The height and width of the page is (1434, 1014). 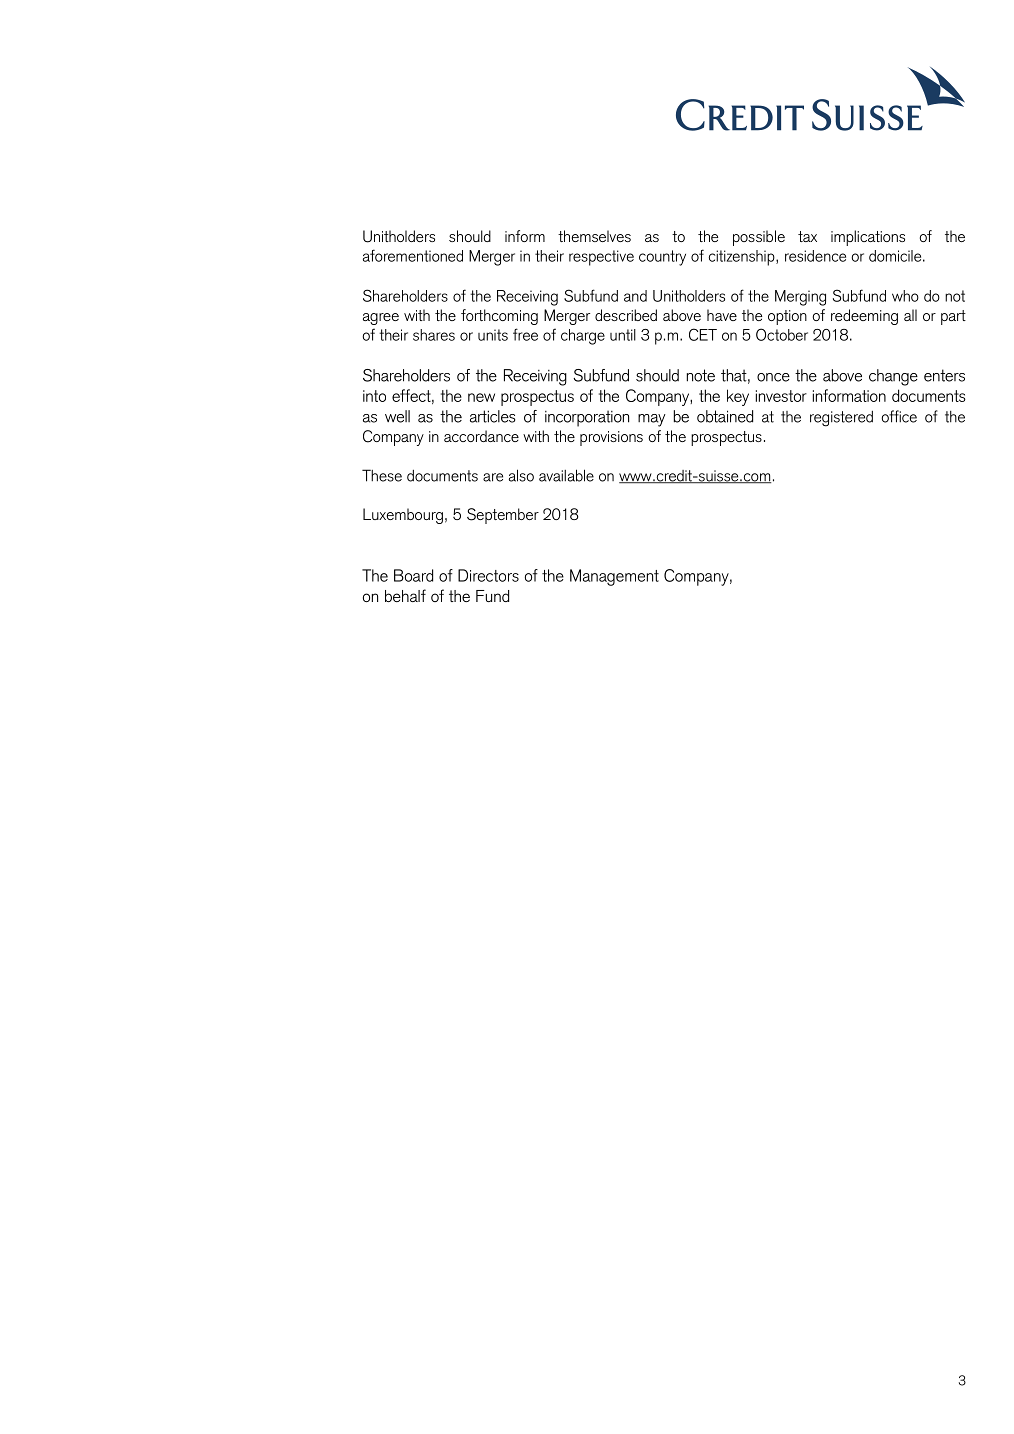 What do you see at coordinates (868, 238) in the page?
I see `implications` at bounding box center [868, 238].
